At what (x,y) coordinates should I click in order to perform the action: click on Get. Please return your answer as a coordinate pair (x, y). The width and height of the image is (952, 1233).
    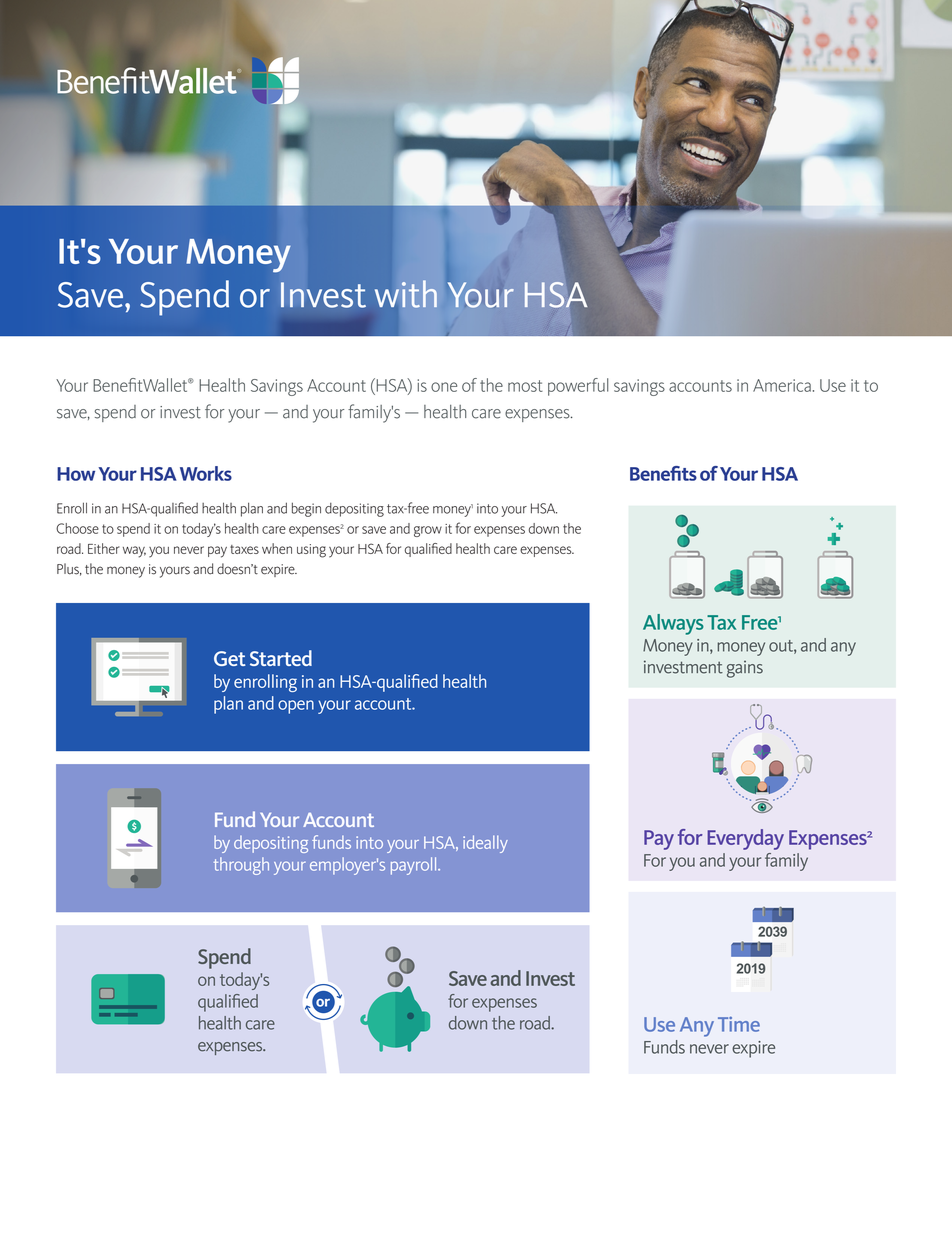
    Looking at the image, I should click on (230, 658).
